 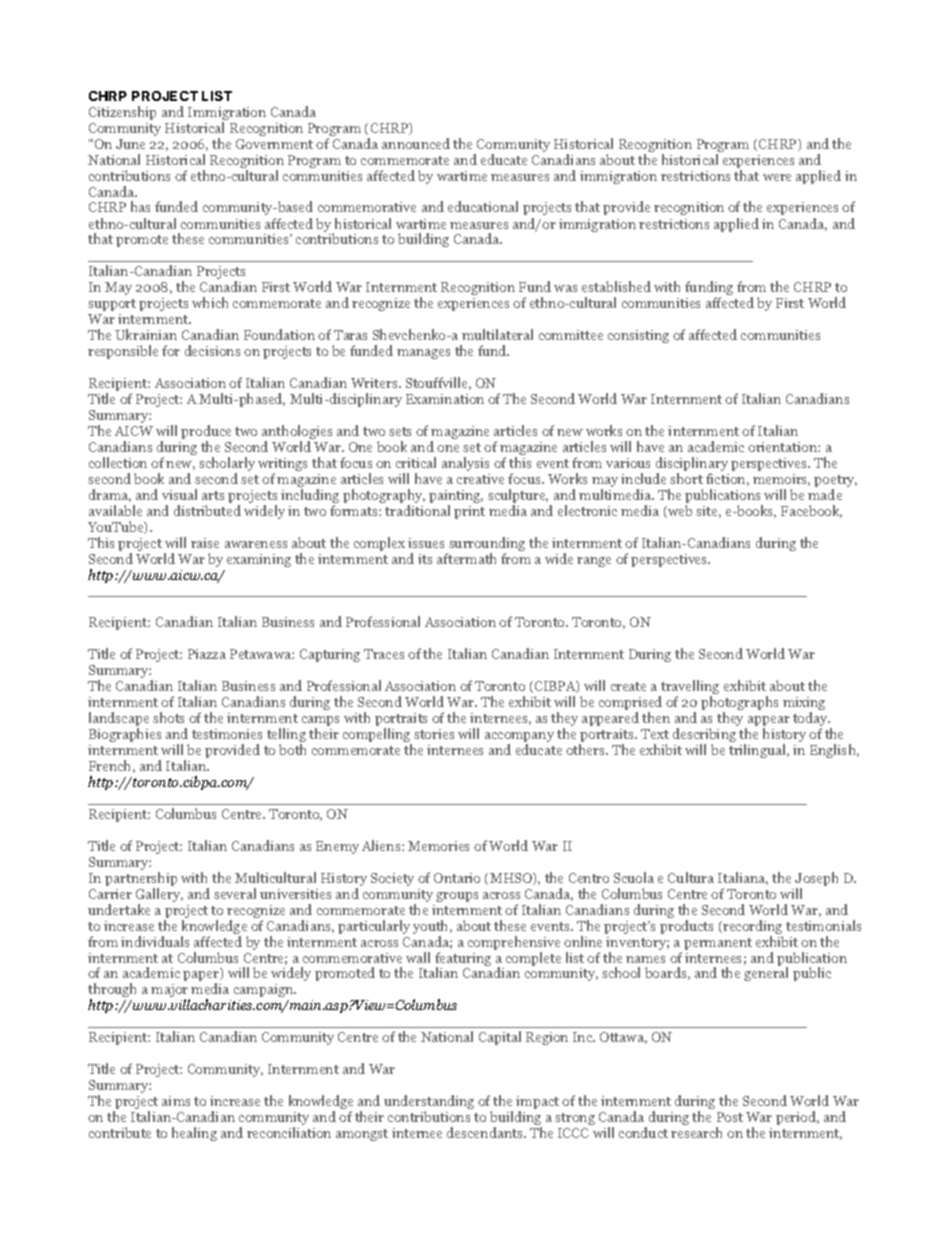 What do you see at coordinates (466, 558) in the image?
I see `aftermath` at bounding box center [466, 558].
